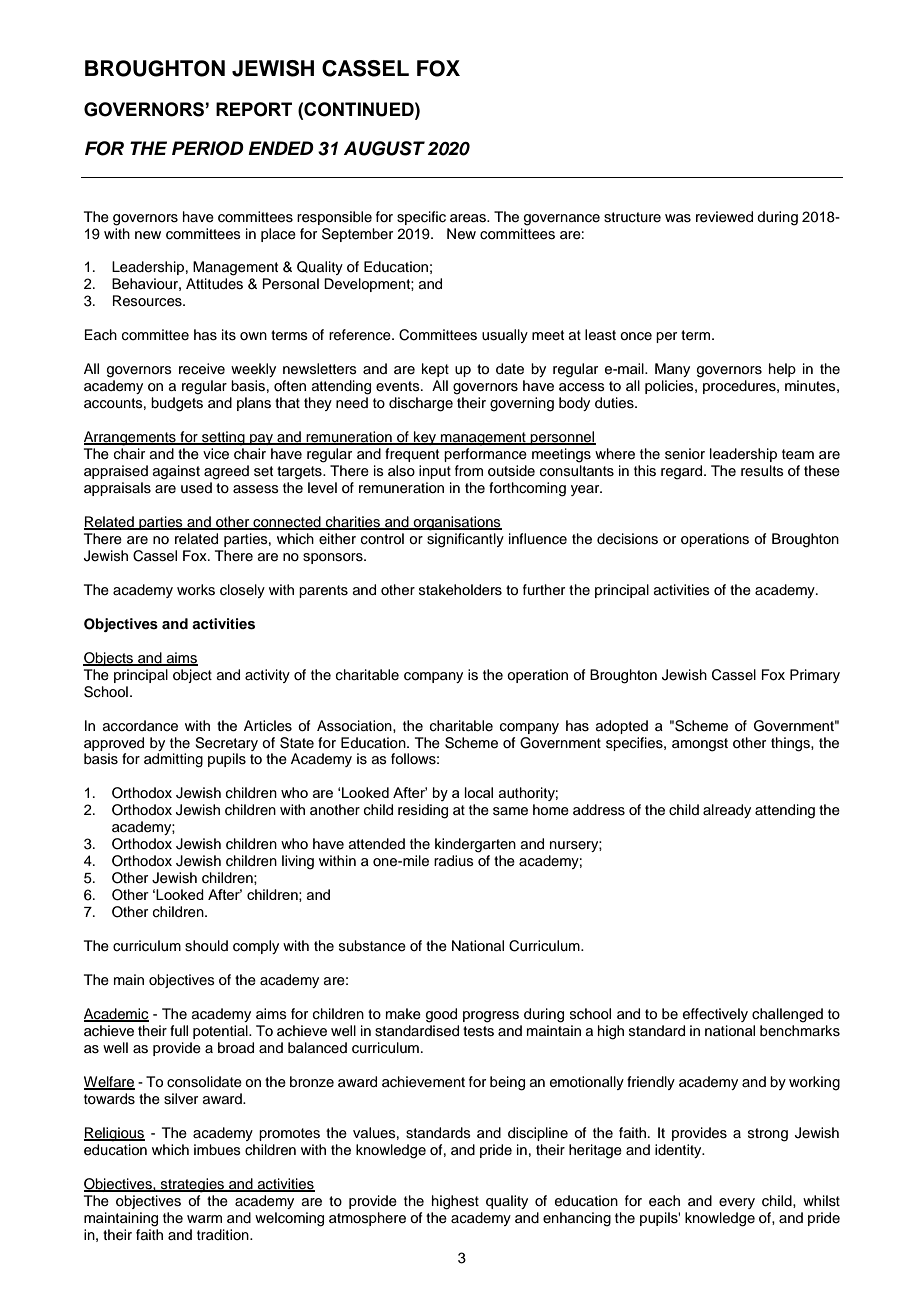 This image has width=924, height=1307. Describe the element at coordinates (460, 590) in the image. I see `stakeholders` at that location.
